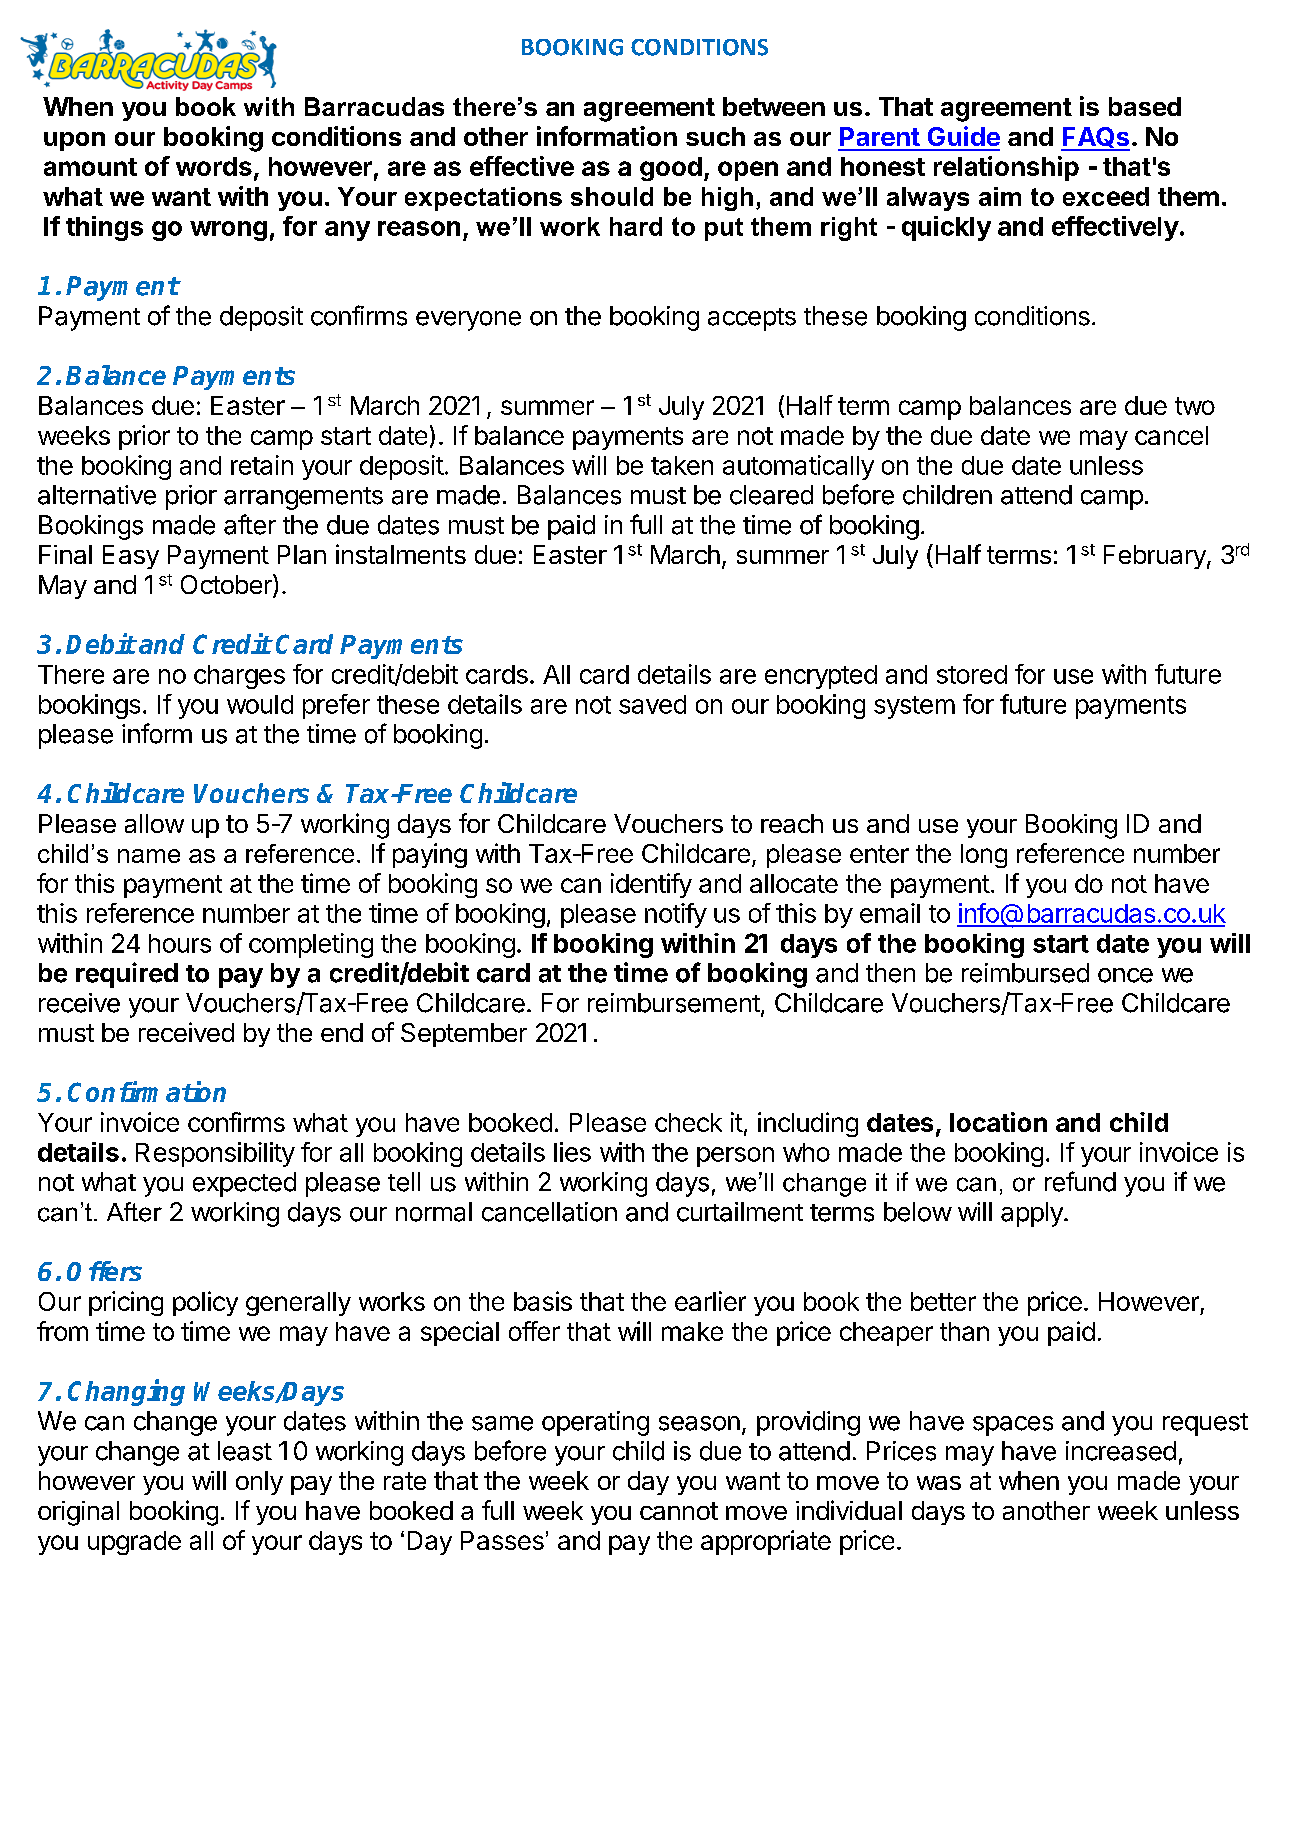  What do you see at coordinates (652, 704) in the page?
I see `saved` at bounding box center [652, 704].
